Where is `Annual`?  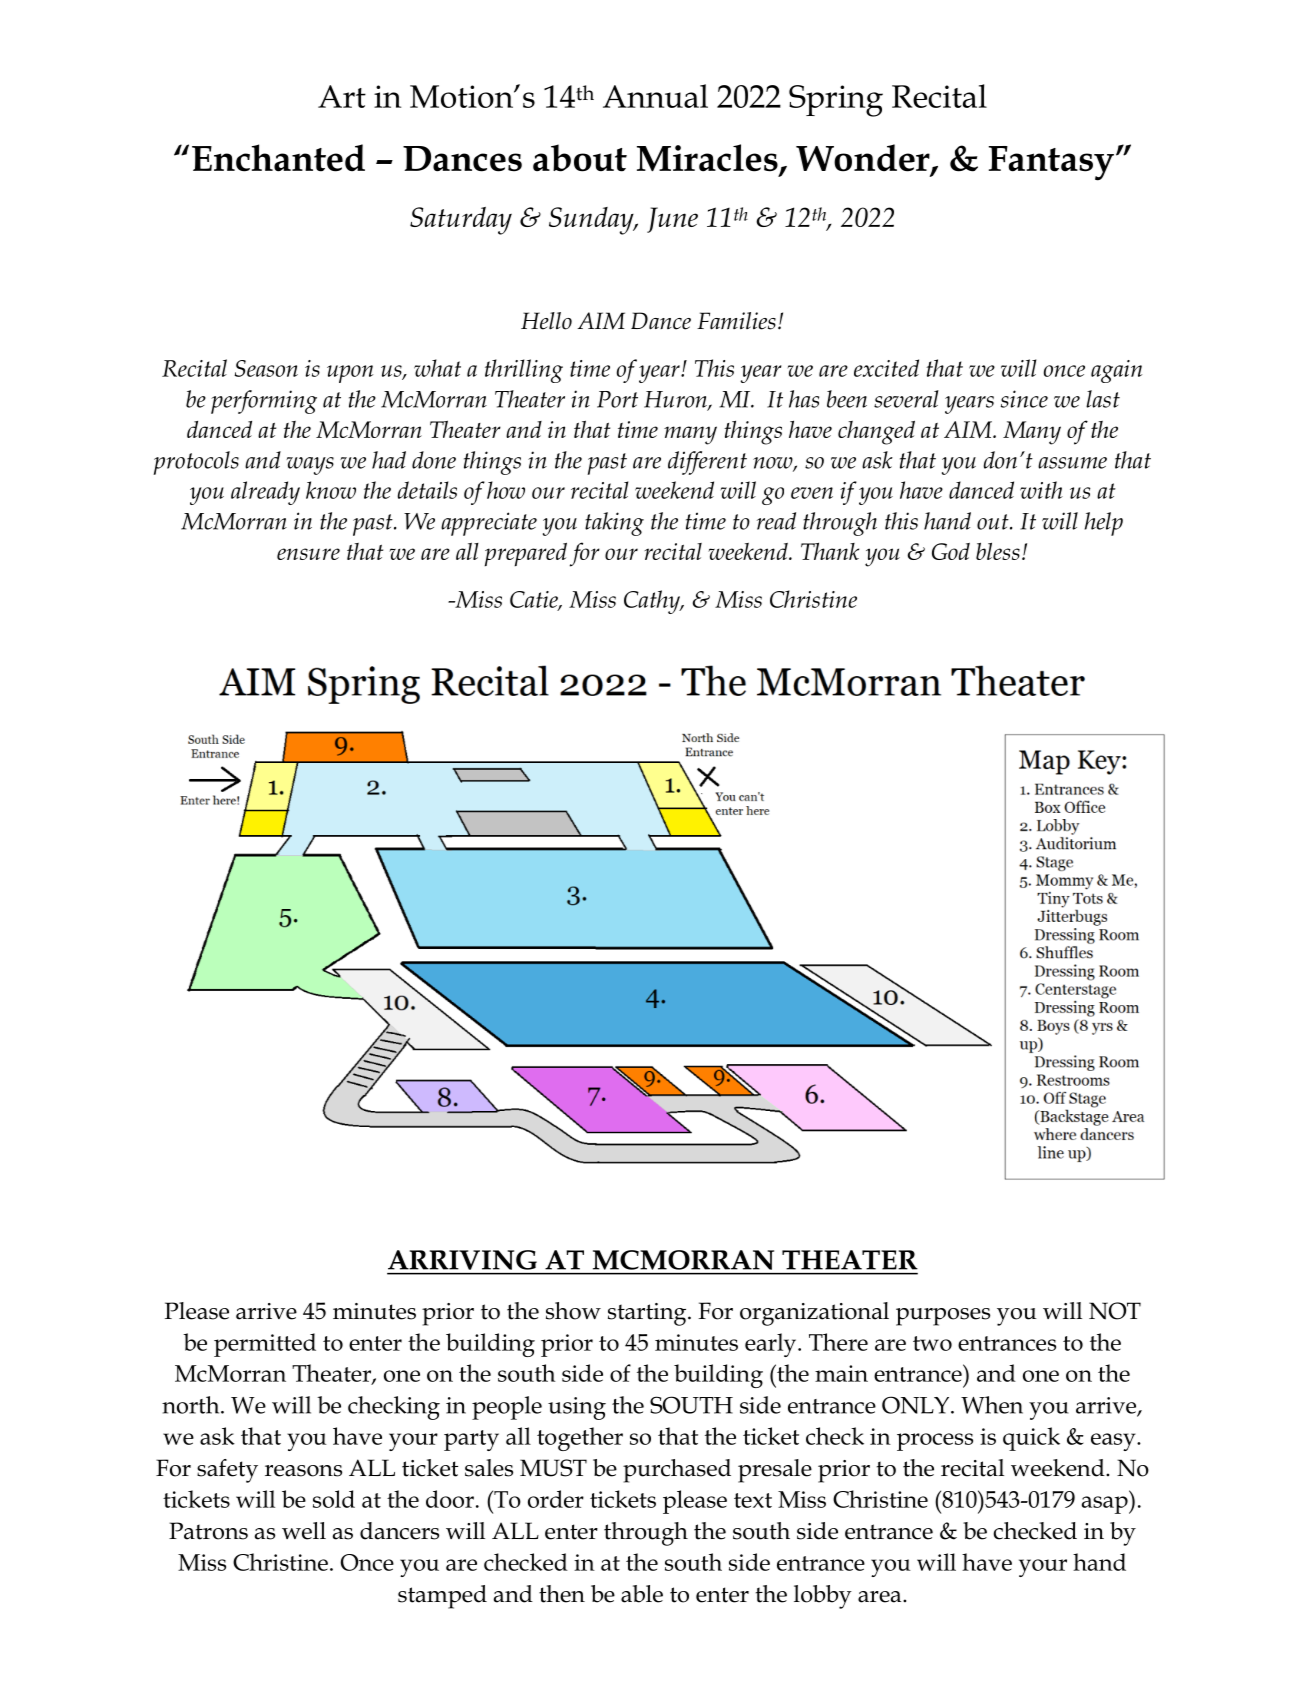 Annual is located at coordinates (655, 96).
